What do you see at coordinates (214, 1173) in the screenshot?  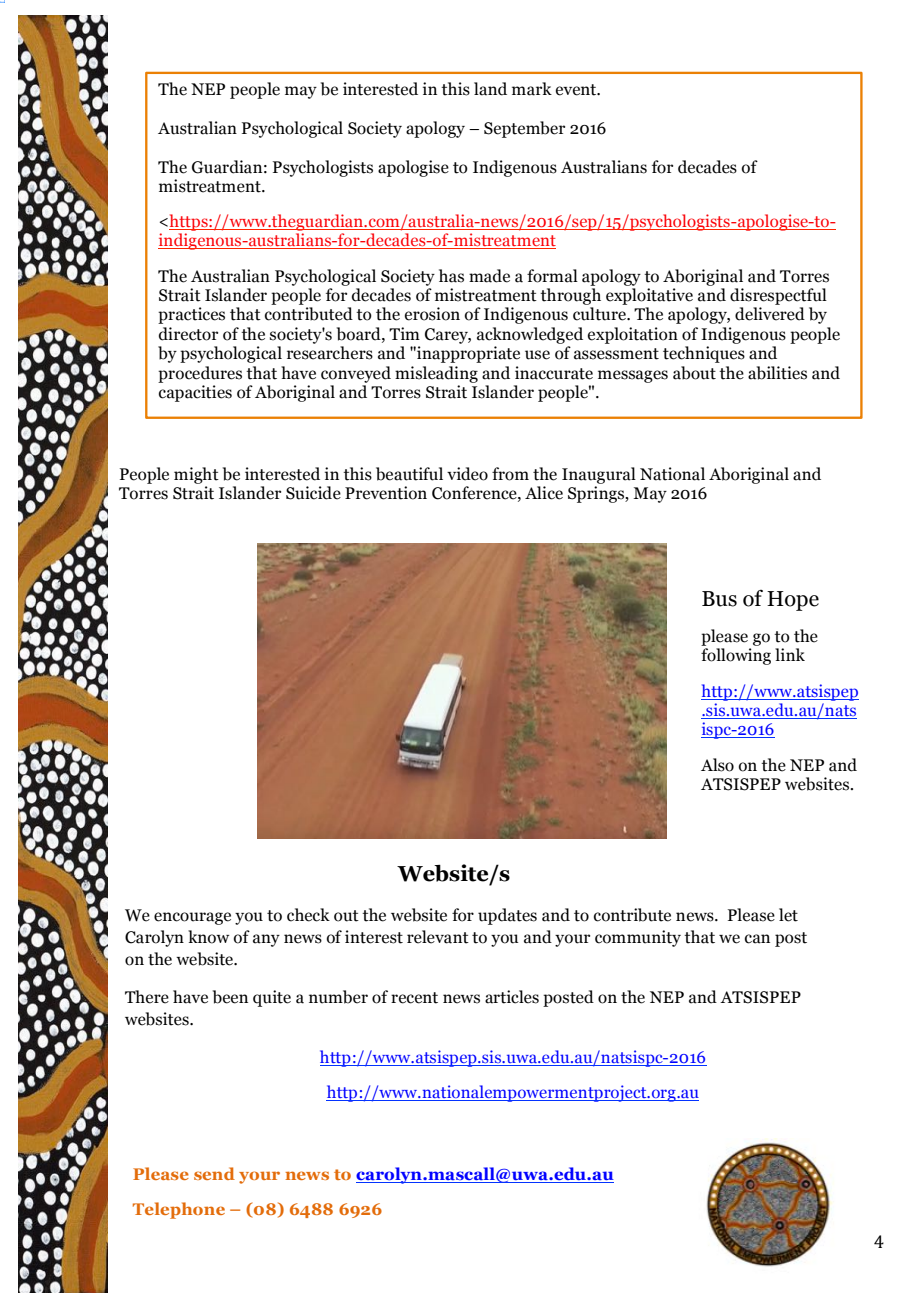 I see `send` at bounding box center [214, 1173].
